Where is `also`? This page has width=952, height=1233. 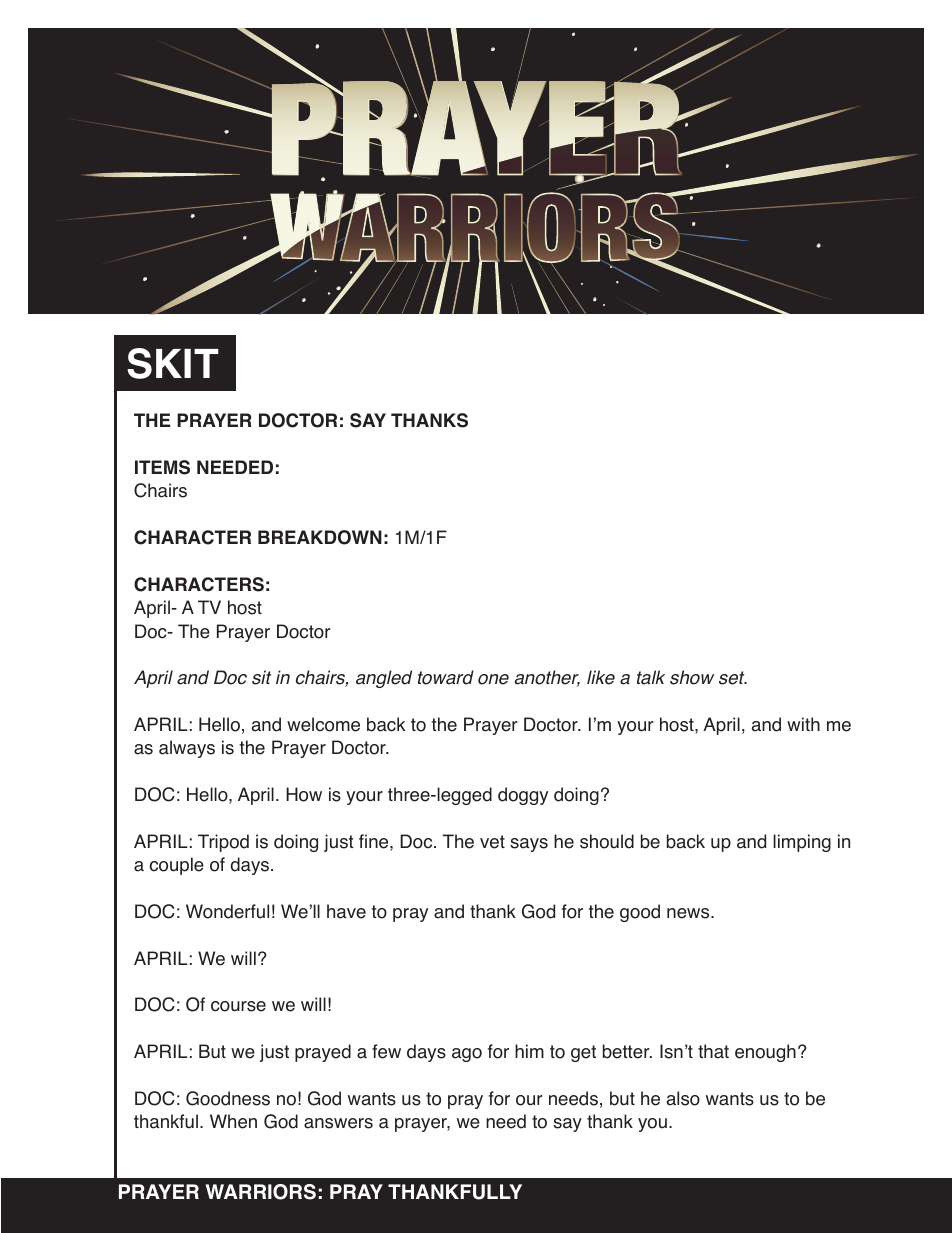 also is located at coordinates (683, 1098).
